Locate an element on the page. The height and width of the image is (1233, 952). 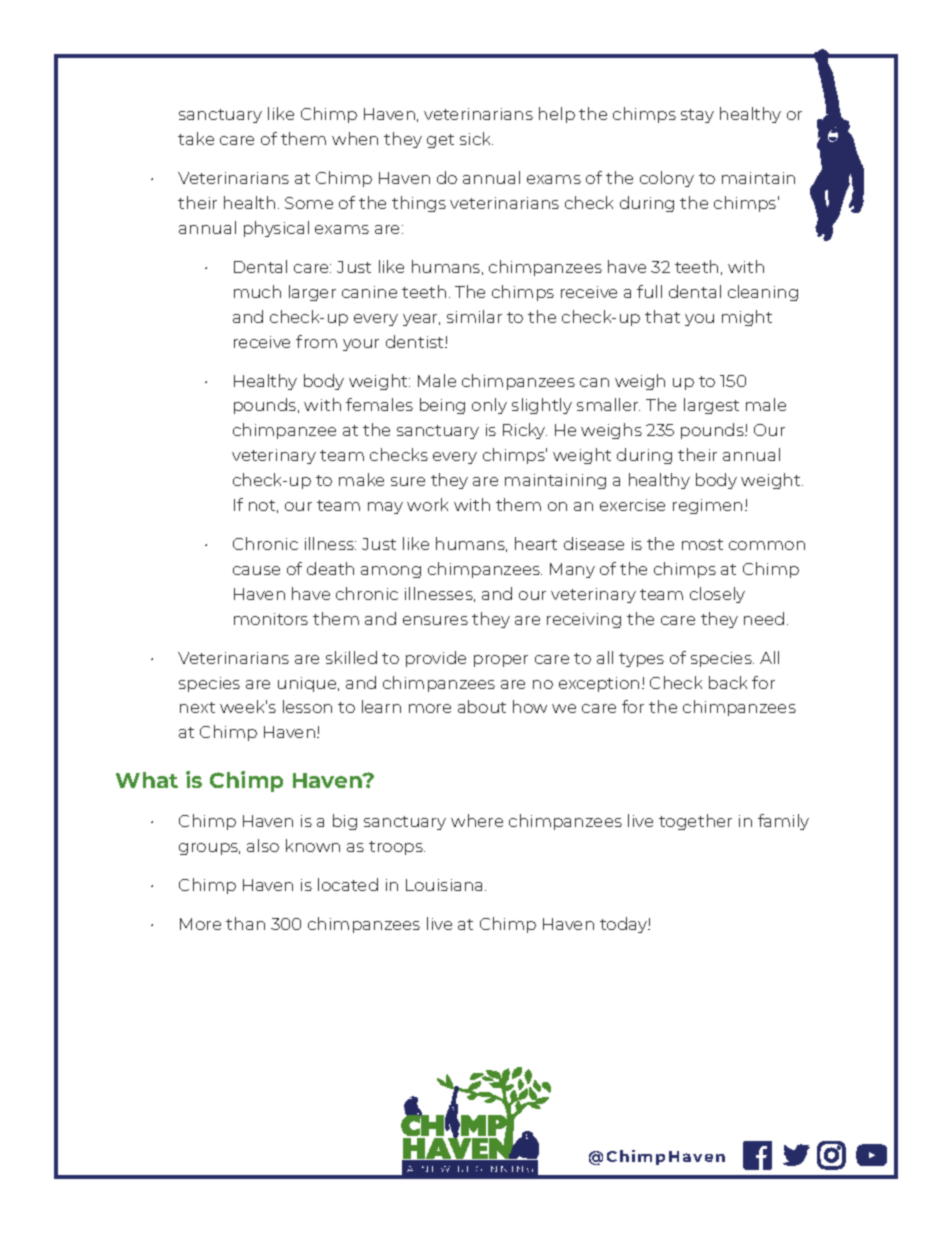
sick is located at coordinates (476, 138).
